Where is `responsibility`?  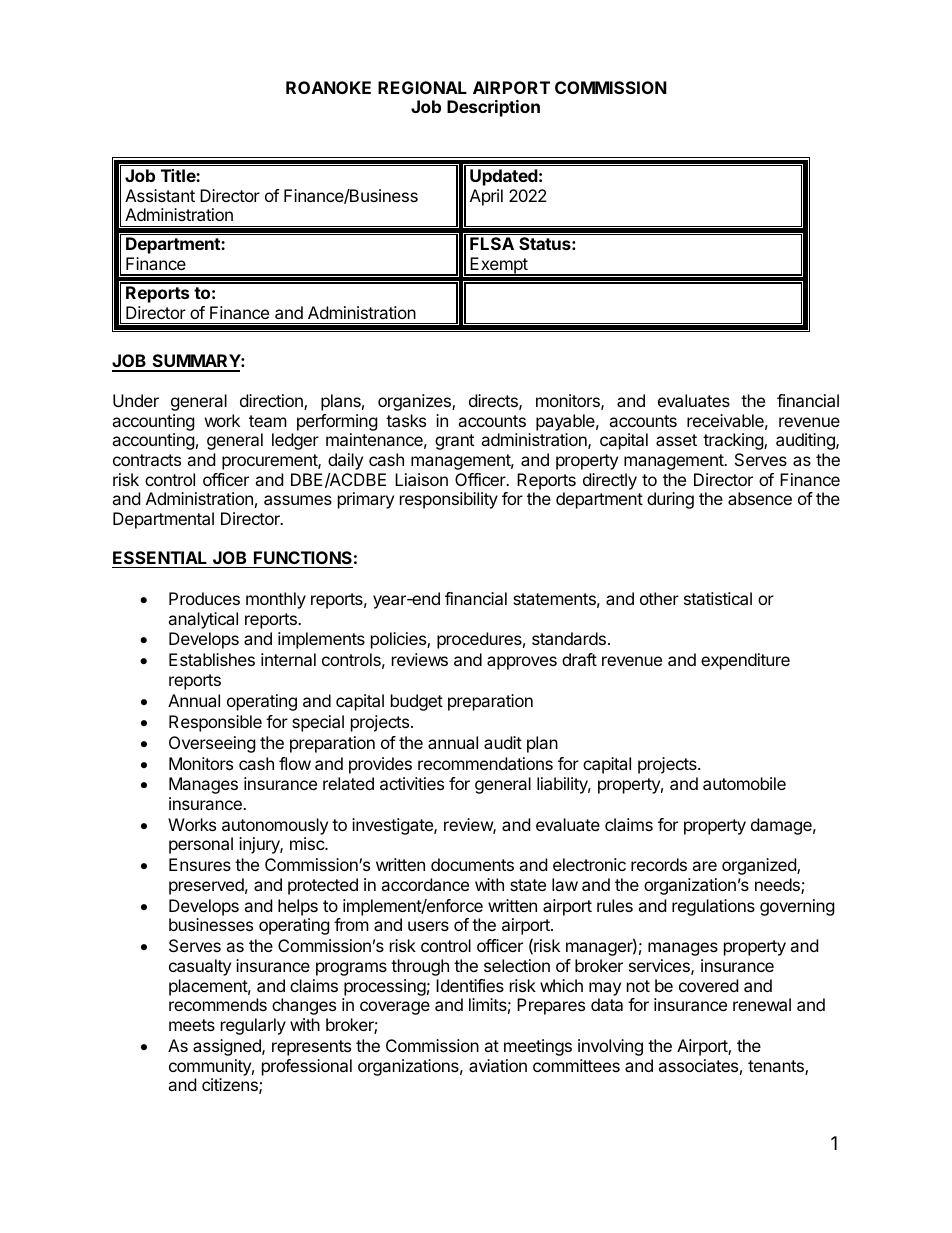
responsibility is located at coordinates (449, 500).
